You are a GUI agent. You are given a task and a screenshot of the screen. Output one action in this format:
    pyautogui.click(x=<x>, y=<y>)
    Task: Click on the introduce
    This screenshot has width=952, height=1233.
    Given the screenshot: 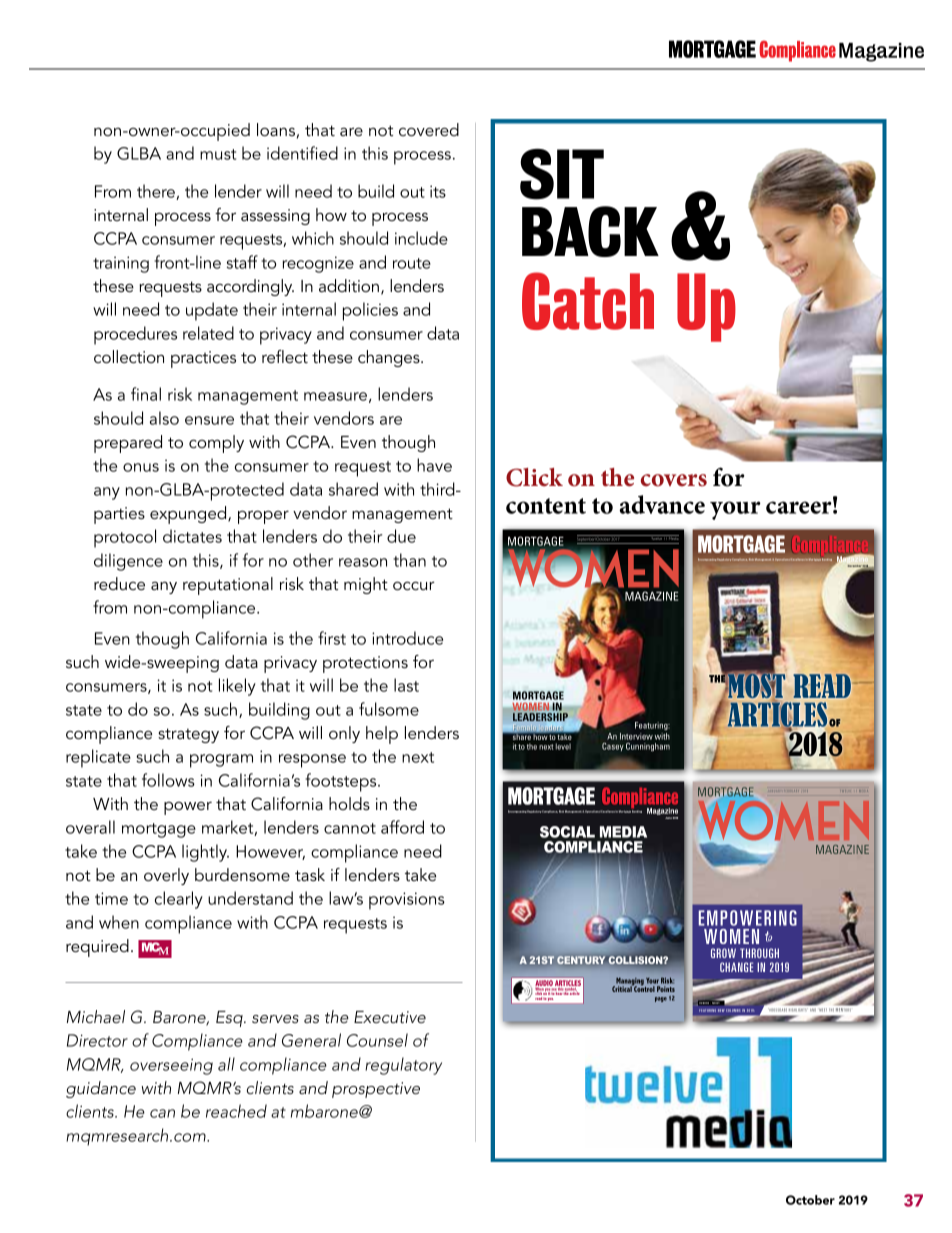 What is the action you would take?
    pyautogui.click(x=407, y=638)
